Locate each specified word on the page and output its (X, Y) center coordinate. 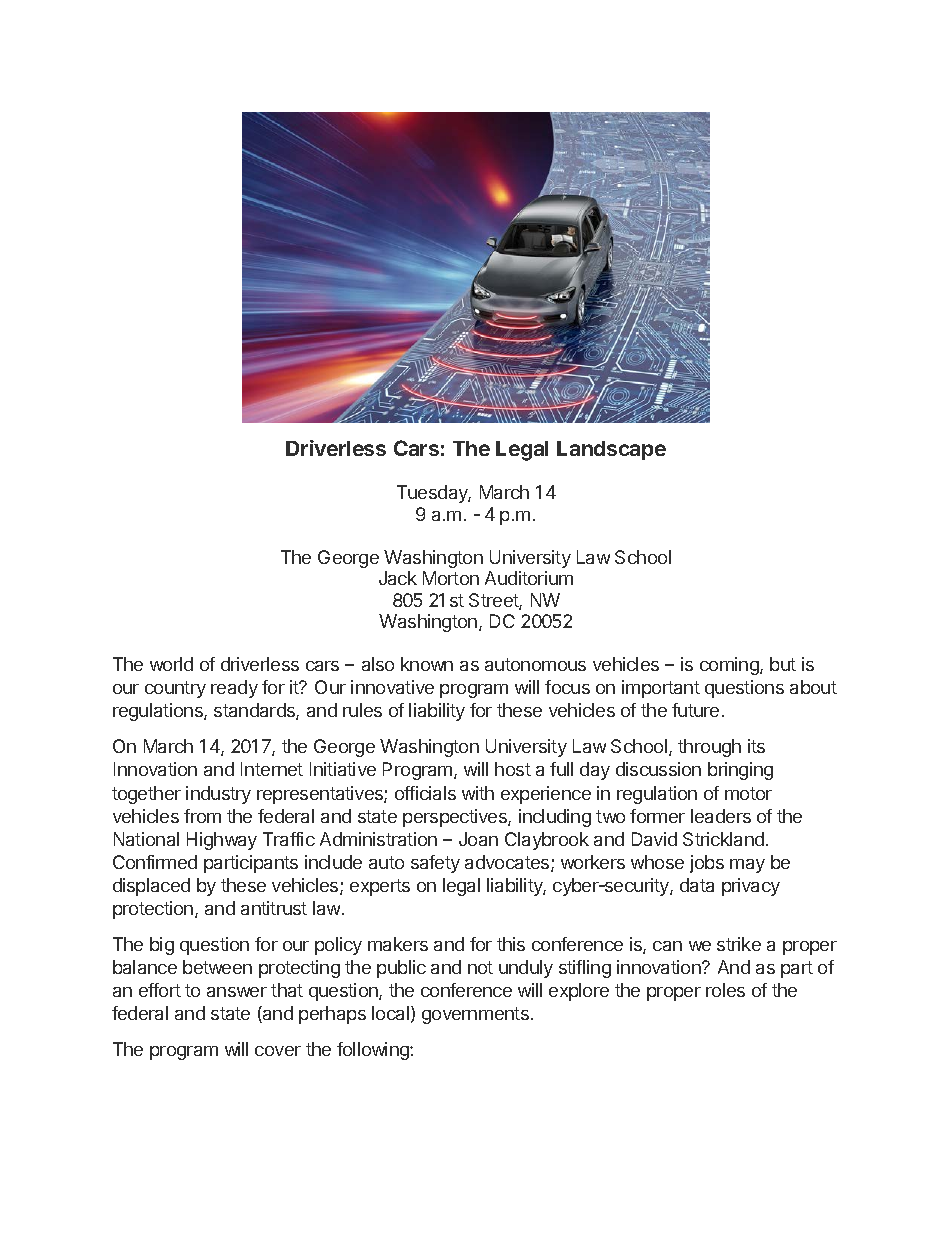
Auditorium (529, 578)
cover (278, 1051)
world (171, 664)
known (427, 664)
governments (475, 1015)
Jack (398, 578)
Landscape (611, 450)
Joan (478, 839)
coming (730, 666)
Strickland (723, 839)
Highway (222, 841)
